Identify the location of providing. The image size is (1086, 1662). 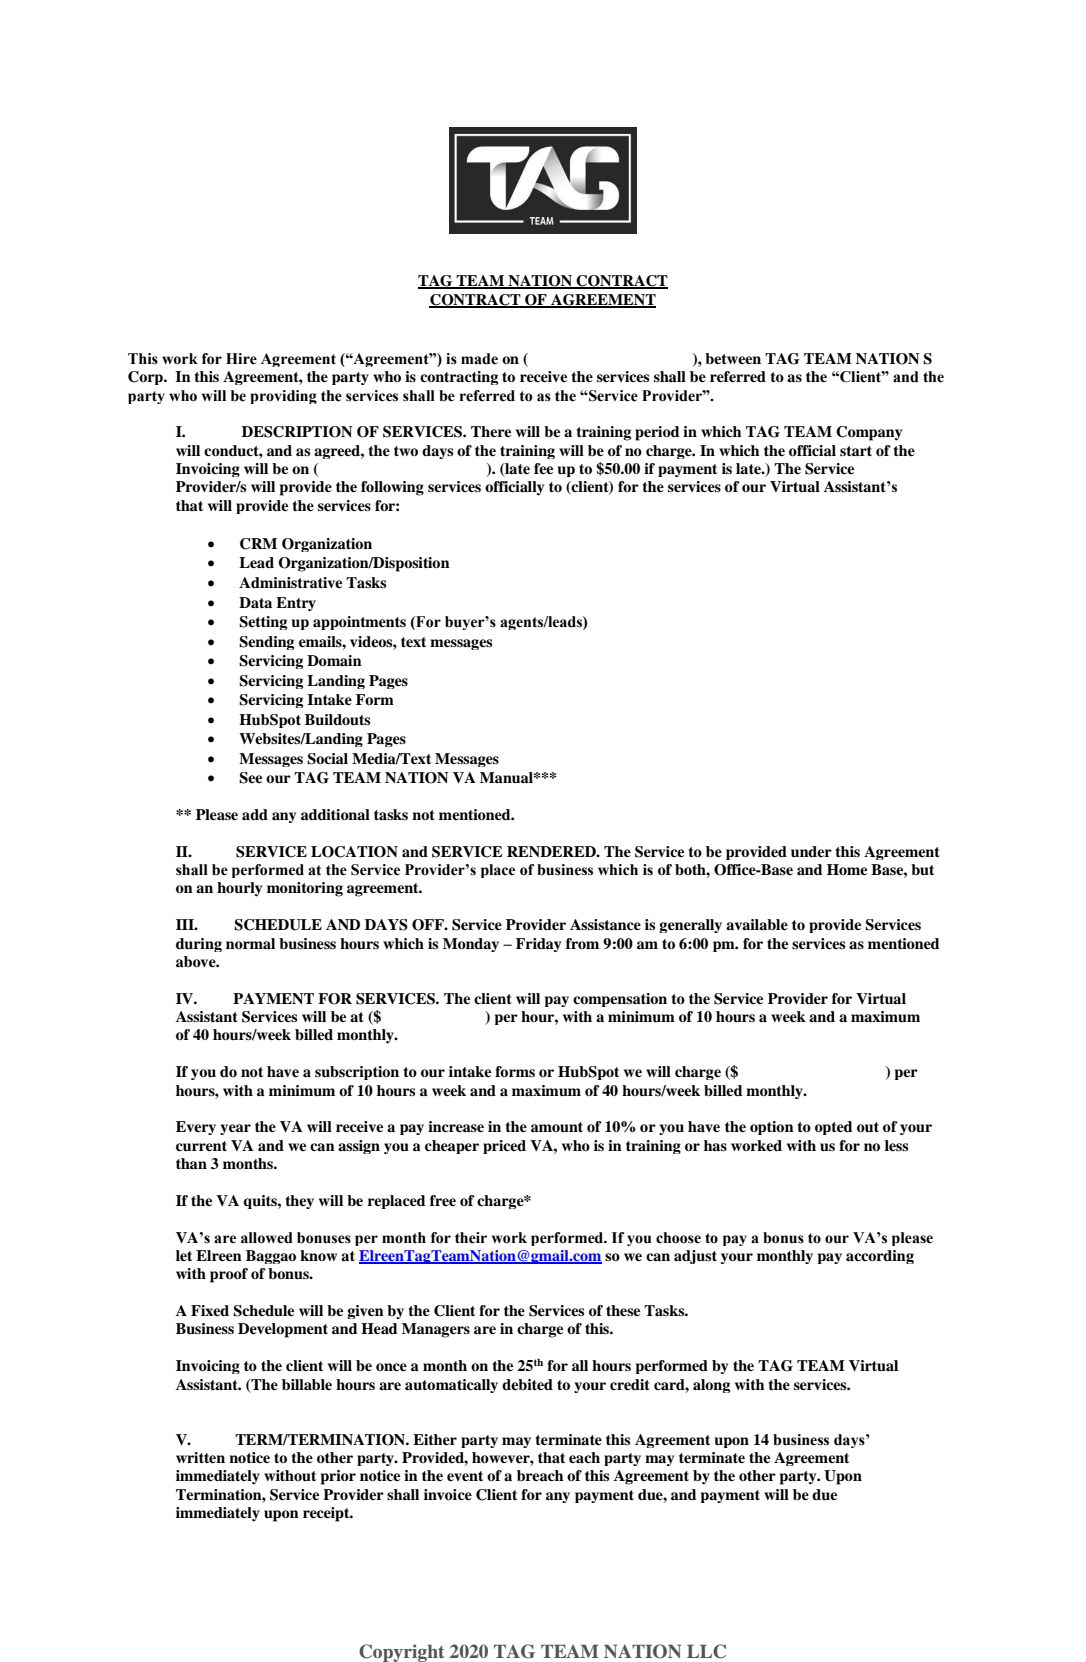
(284, 397).
